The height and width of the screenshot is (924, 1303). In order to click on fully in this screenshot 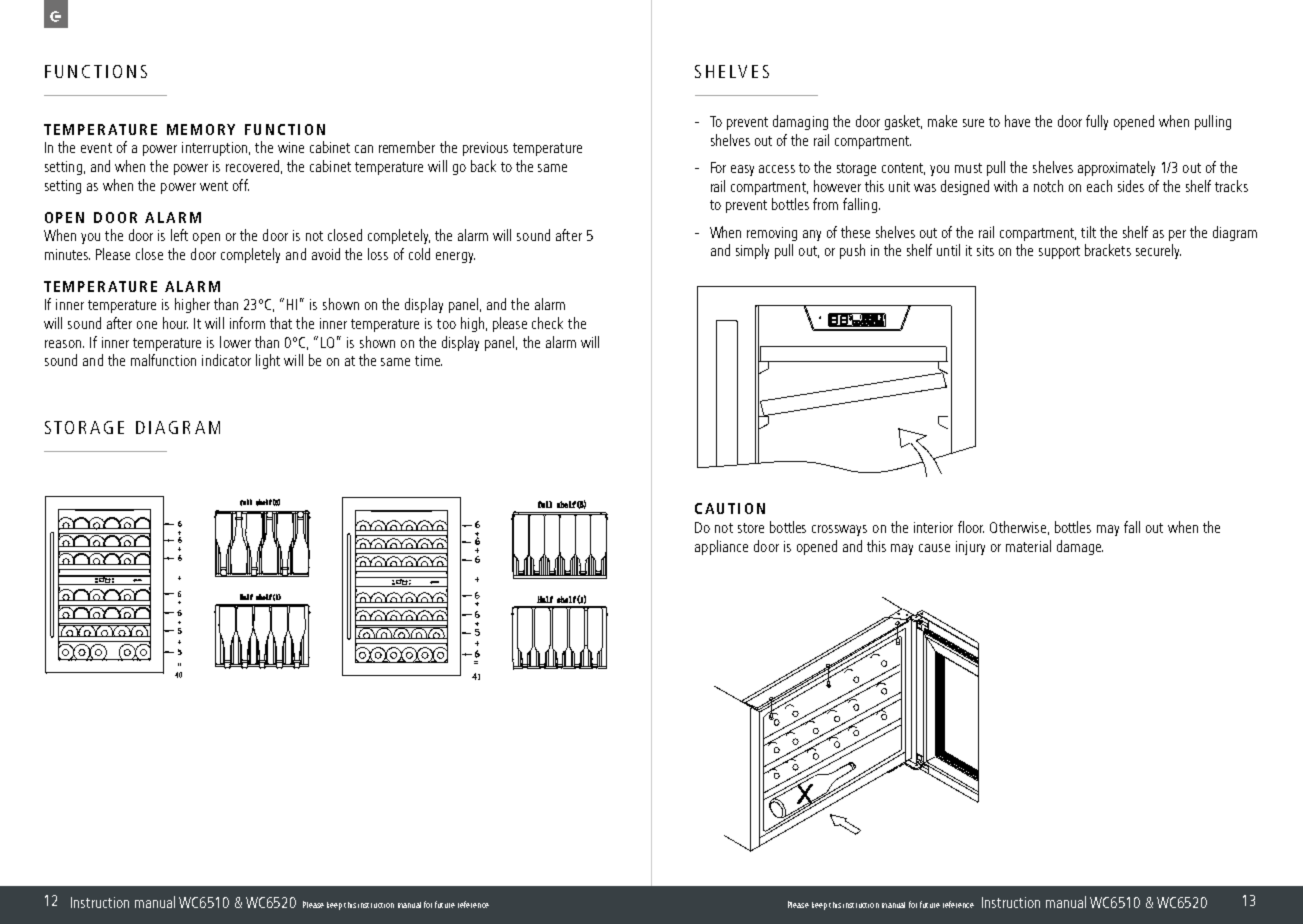, I will do `click(1097, 122)`.
